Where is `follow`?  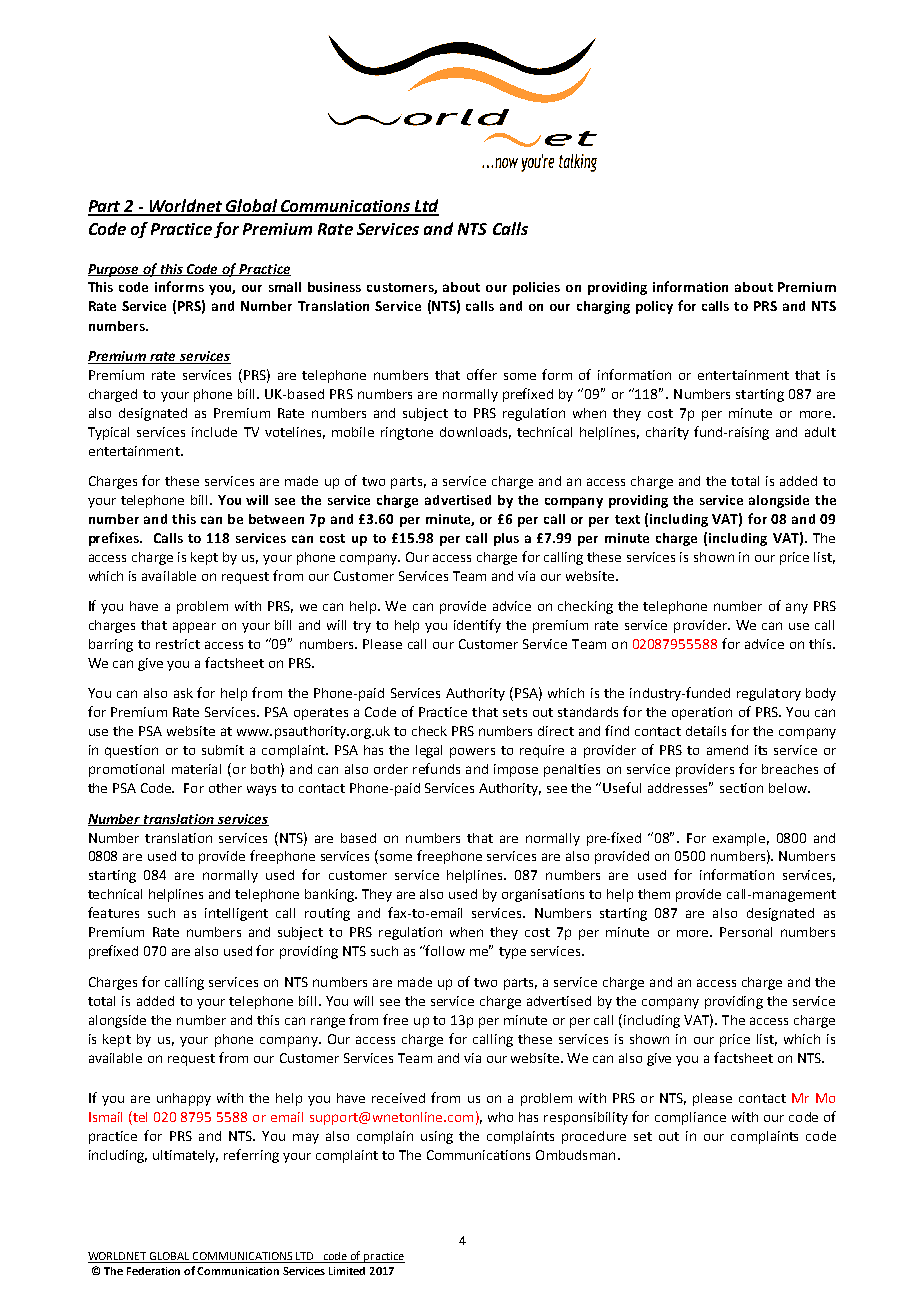
follow is located at coordinates (444, 950).
